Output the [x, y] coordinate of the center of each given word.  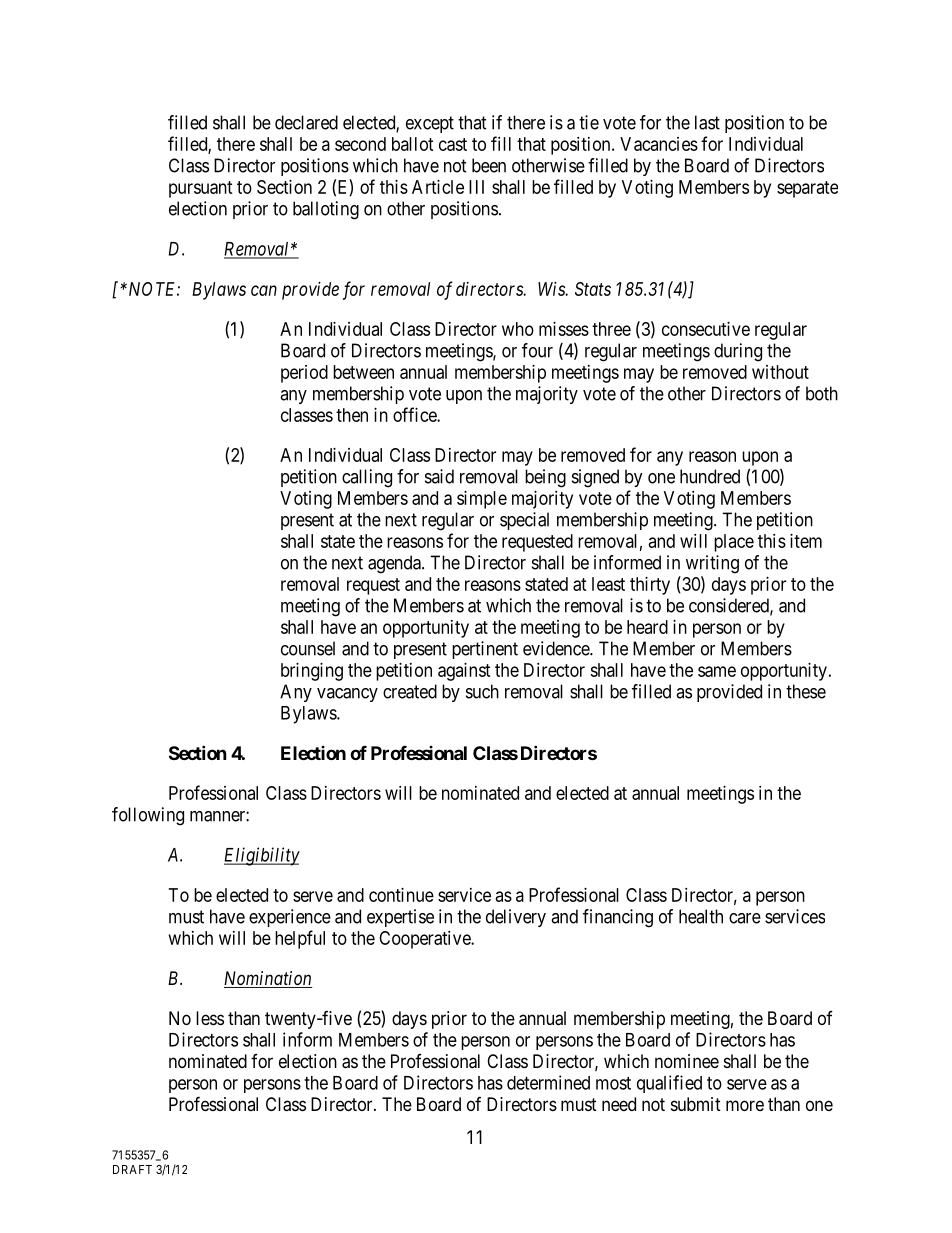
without [780, 372]
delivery [516, 918]
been [489, 165]
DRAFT [132, 1169]
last [707, 122]
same [717, 671]
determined [548, 1082]
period [304, 374]
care [745, 918]
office [415, 414]
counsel [308, 648]
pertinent [485, 650]
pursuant [201, 189]
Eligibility [262, 856]
